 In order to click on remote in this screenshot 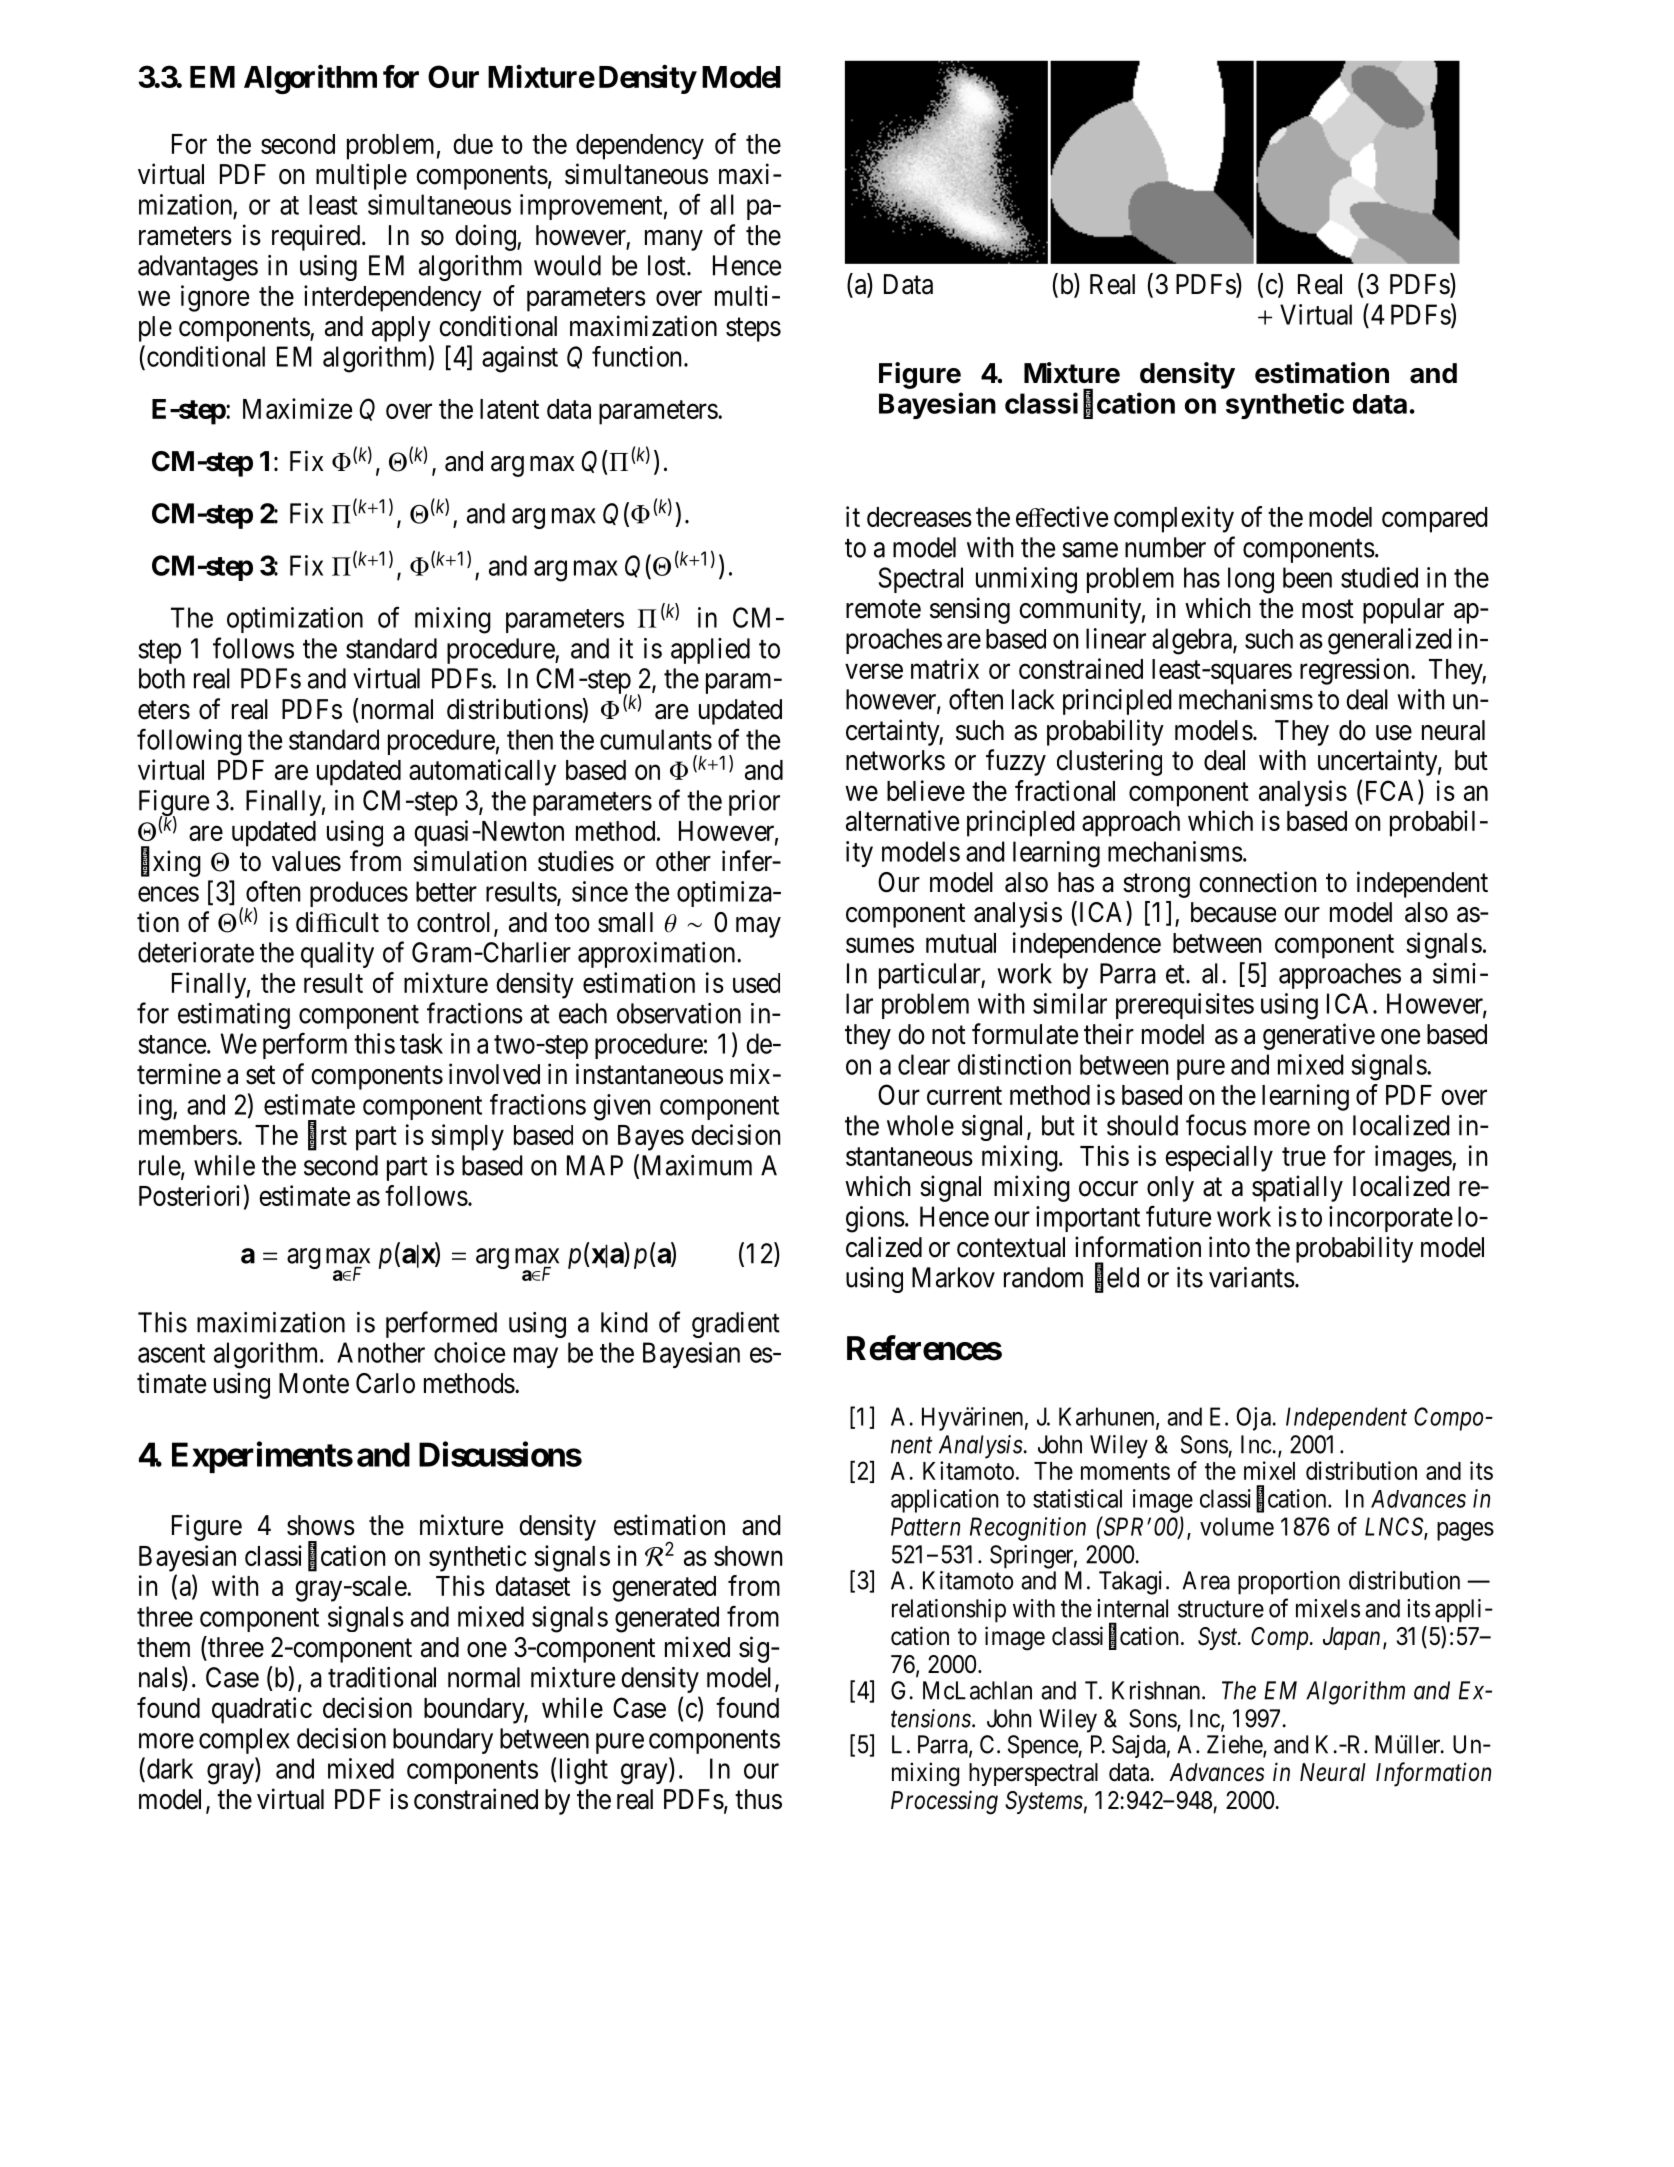, I will do `click(883, 609)`.
